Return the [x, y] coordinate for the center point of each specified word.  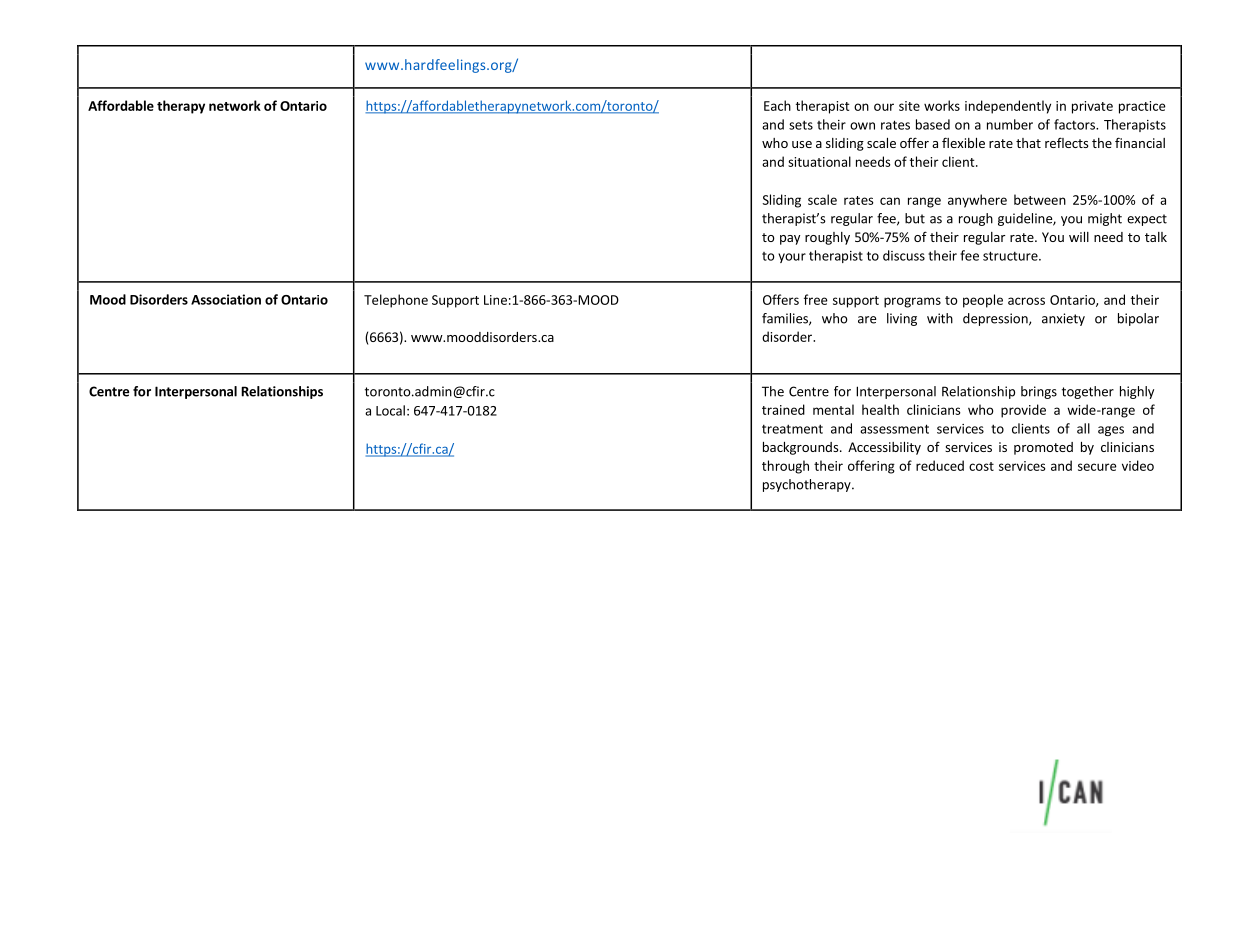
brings [1039, 392]
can [890, 201]
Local [390, 410]
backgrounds [802, 448]
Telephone [396, 301]
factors [1075, 124]
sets [801, 125]
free [816, 299]
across [1026, 301]
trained [783, 409]
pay [790, 240]
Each [777, 105]
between [1040, 199]
